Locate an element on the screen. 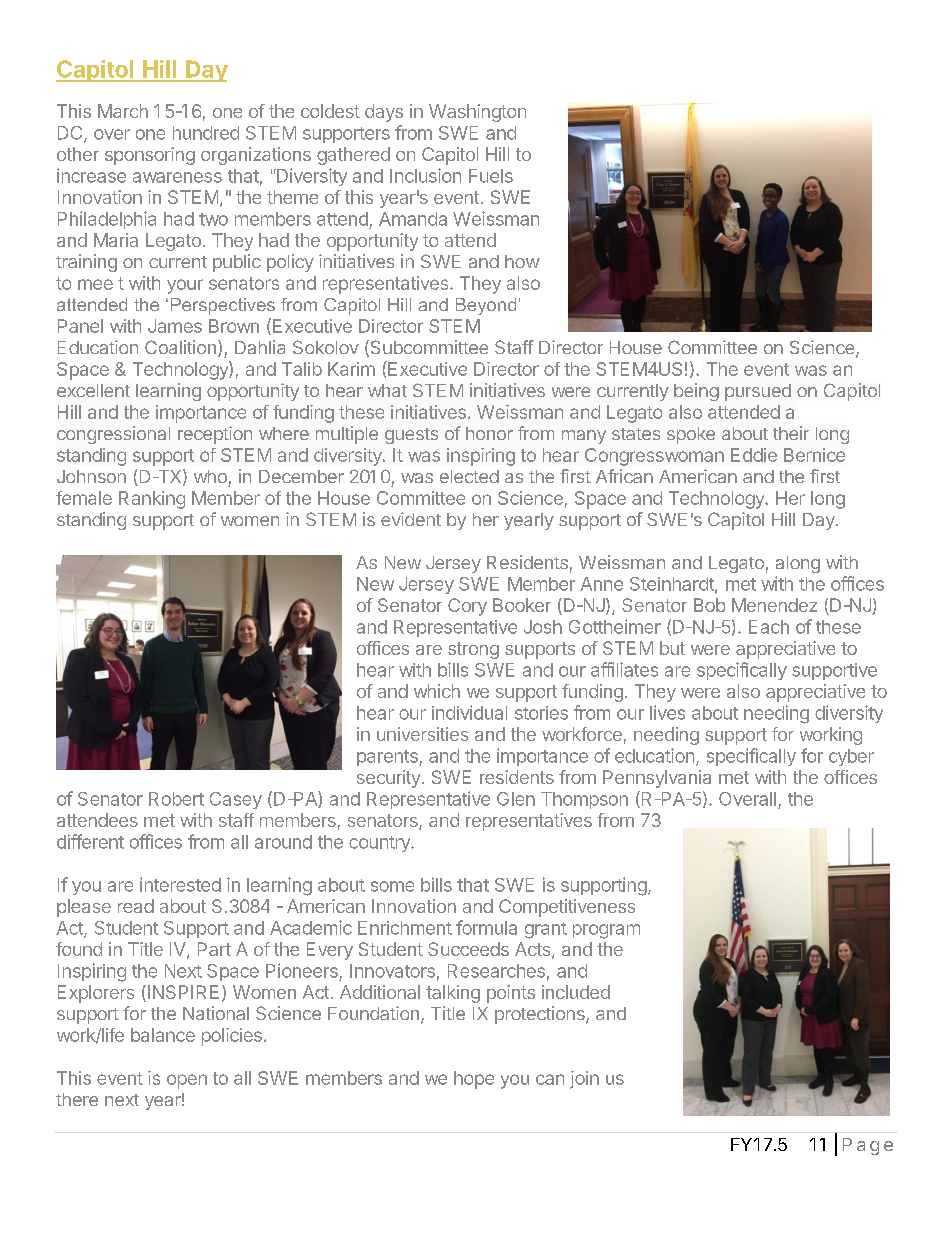  sponsoring is located at coordinates (150, 156).
